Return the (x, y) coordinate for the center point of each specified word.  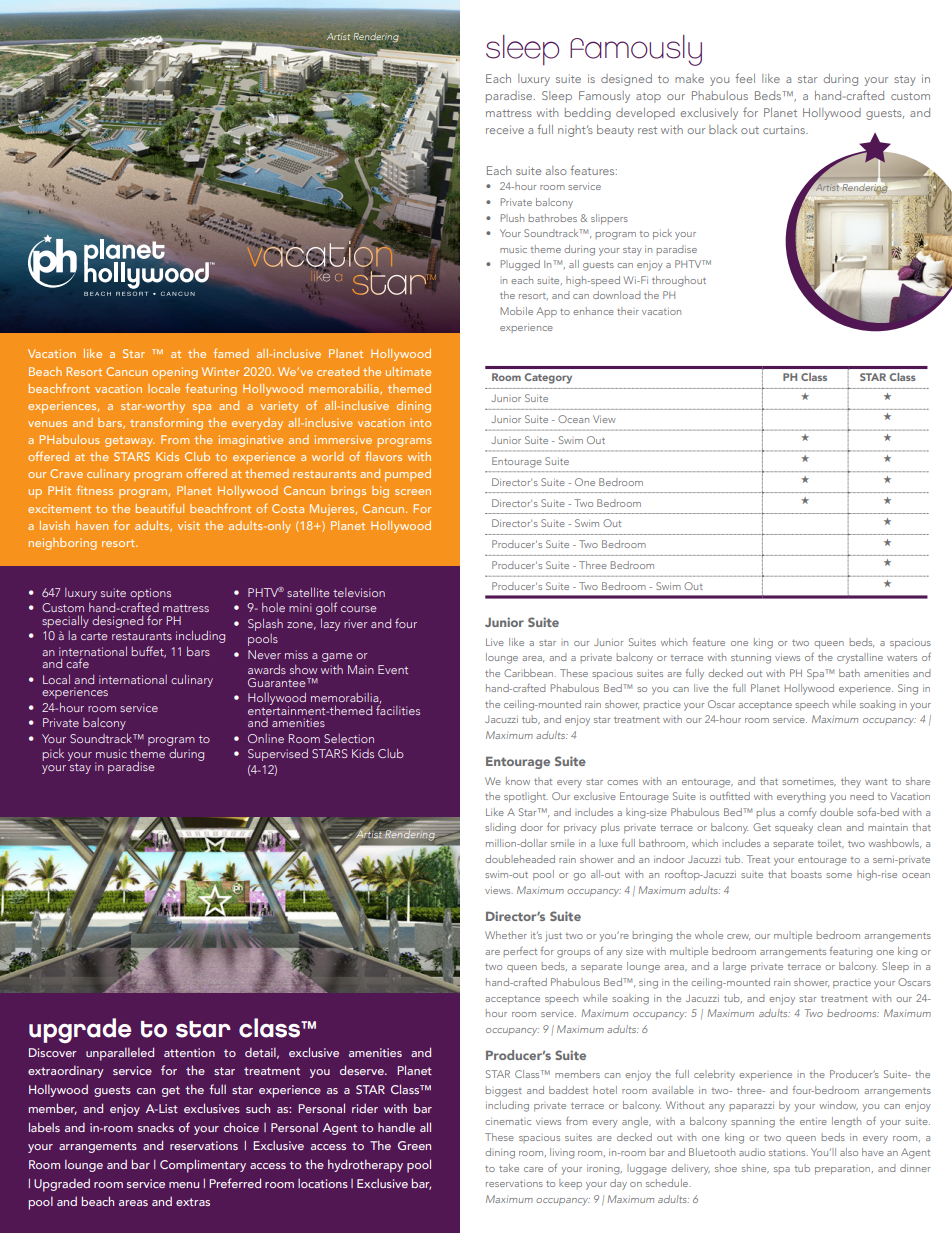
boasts (806, 874)
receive (505, 129)
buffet (149, 652)
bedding (588, 114)
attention (189, 1052)
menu (184, 1185)
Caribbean (530, 673)
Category (548, 378)
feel (745, 78)
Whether (506, 935)
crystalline (860, 658)
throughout (679, 281)
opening (175, 373)
